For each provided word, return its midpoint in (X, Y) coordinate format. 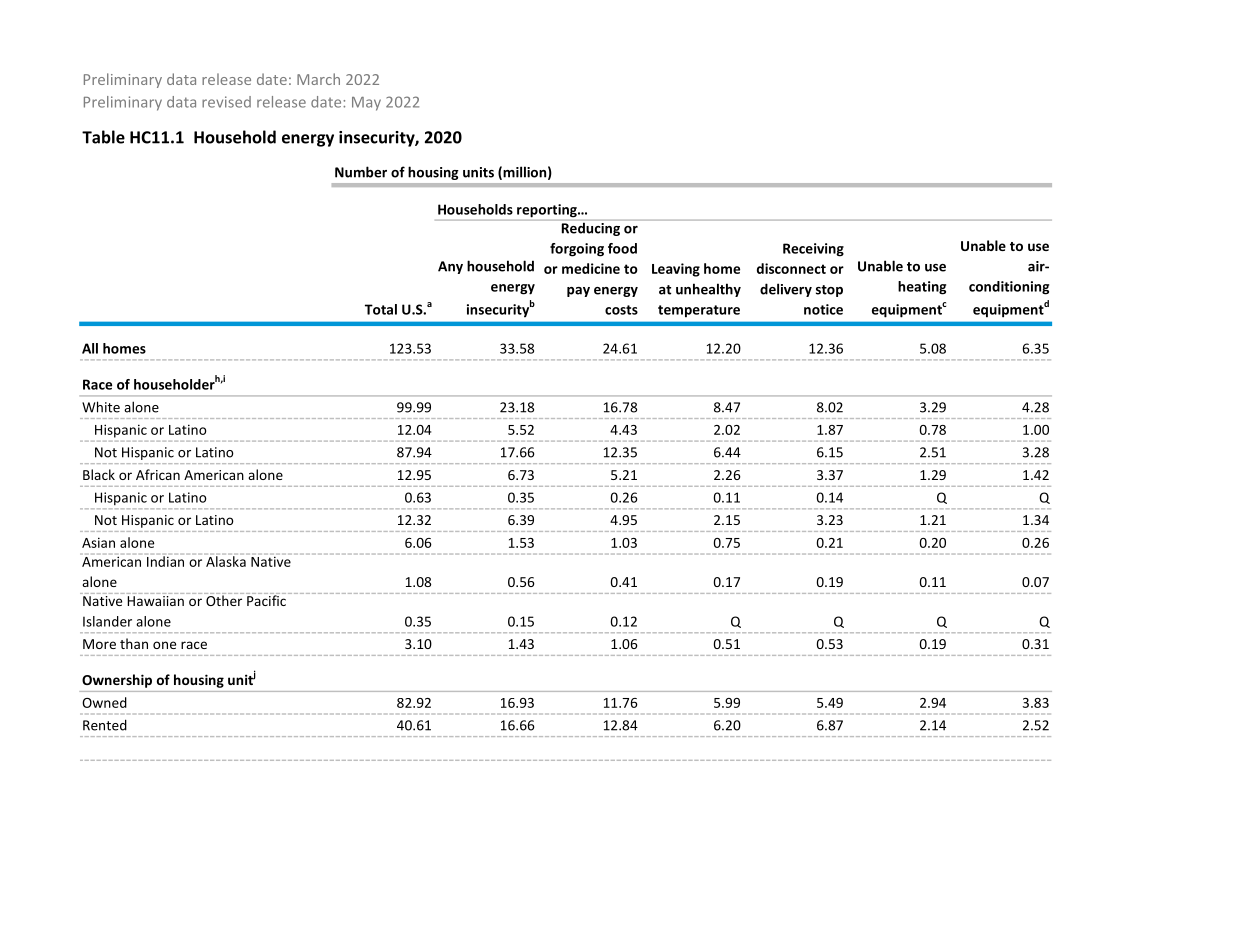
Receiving (813, 250)
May (366, 104)
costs (621, 310)
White (101, 407)
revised (226, 102)
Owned (104, 702)
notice (823, 309)
